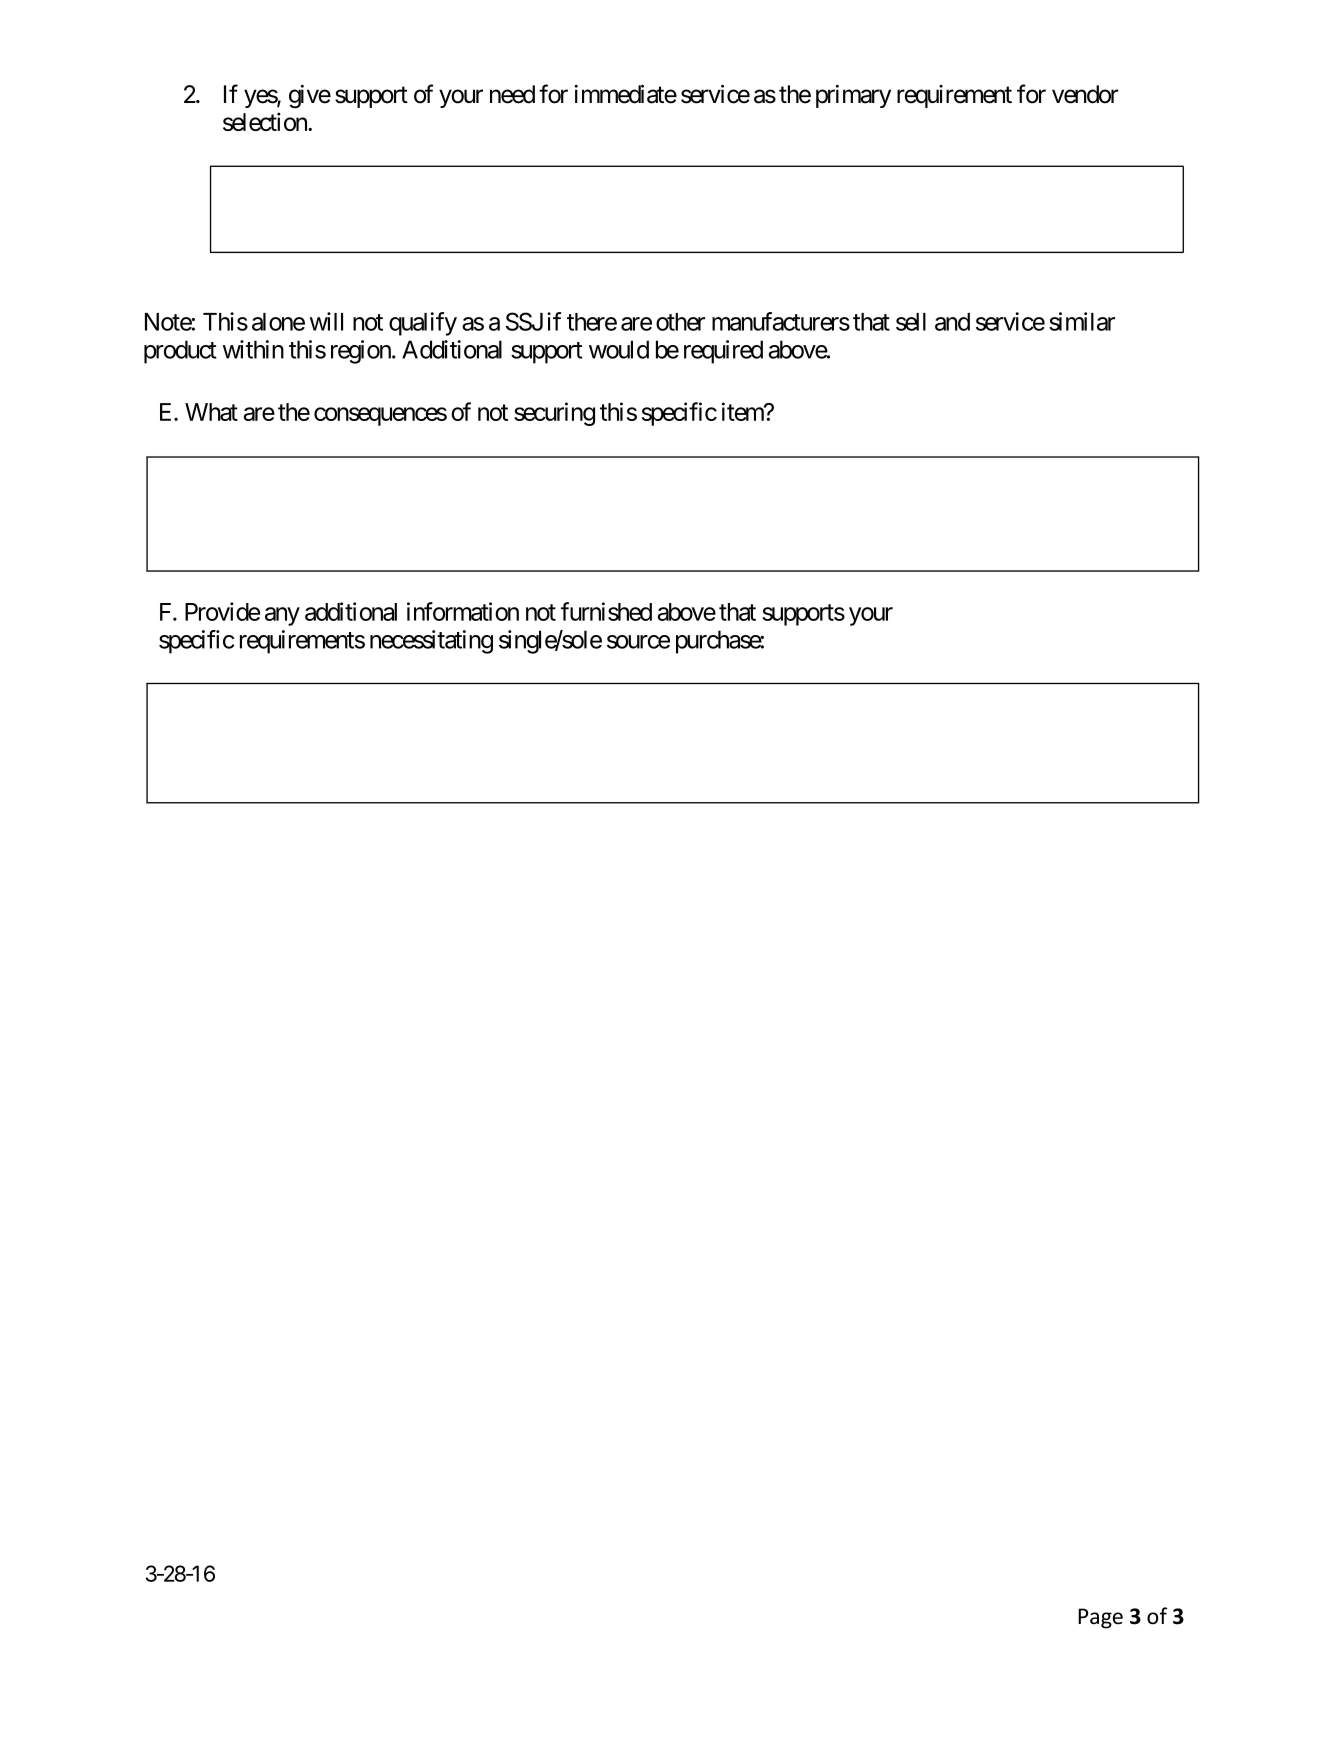 Image resolution: width=1343 pixels, height=1738 pixels. Describe the element at coordinates (512, 94) in the screenshot. I see `need` at that location.
